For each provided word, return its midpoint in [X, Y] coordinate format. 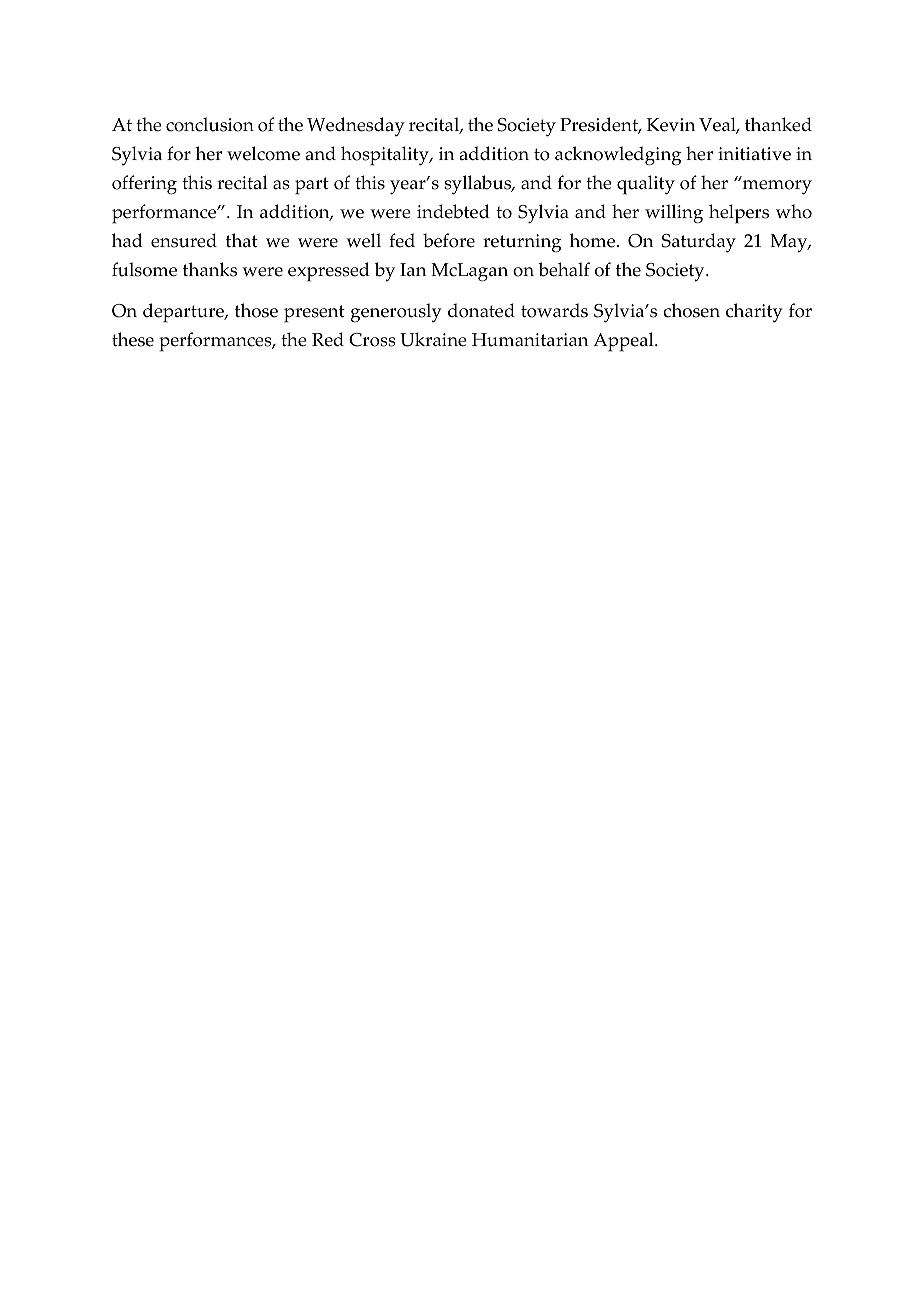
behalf [564, 269]
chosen [691, 310]
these [133, 339]
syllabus [479, 185]
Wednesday [356, 126]
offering [144, 185]
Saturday [699, 243]
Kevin [671, 125]
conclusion [210, 124]
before [449, 240]
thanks [210, 269]
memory [776, 186]
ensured [184, 240]
